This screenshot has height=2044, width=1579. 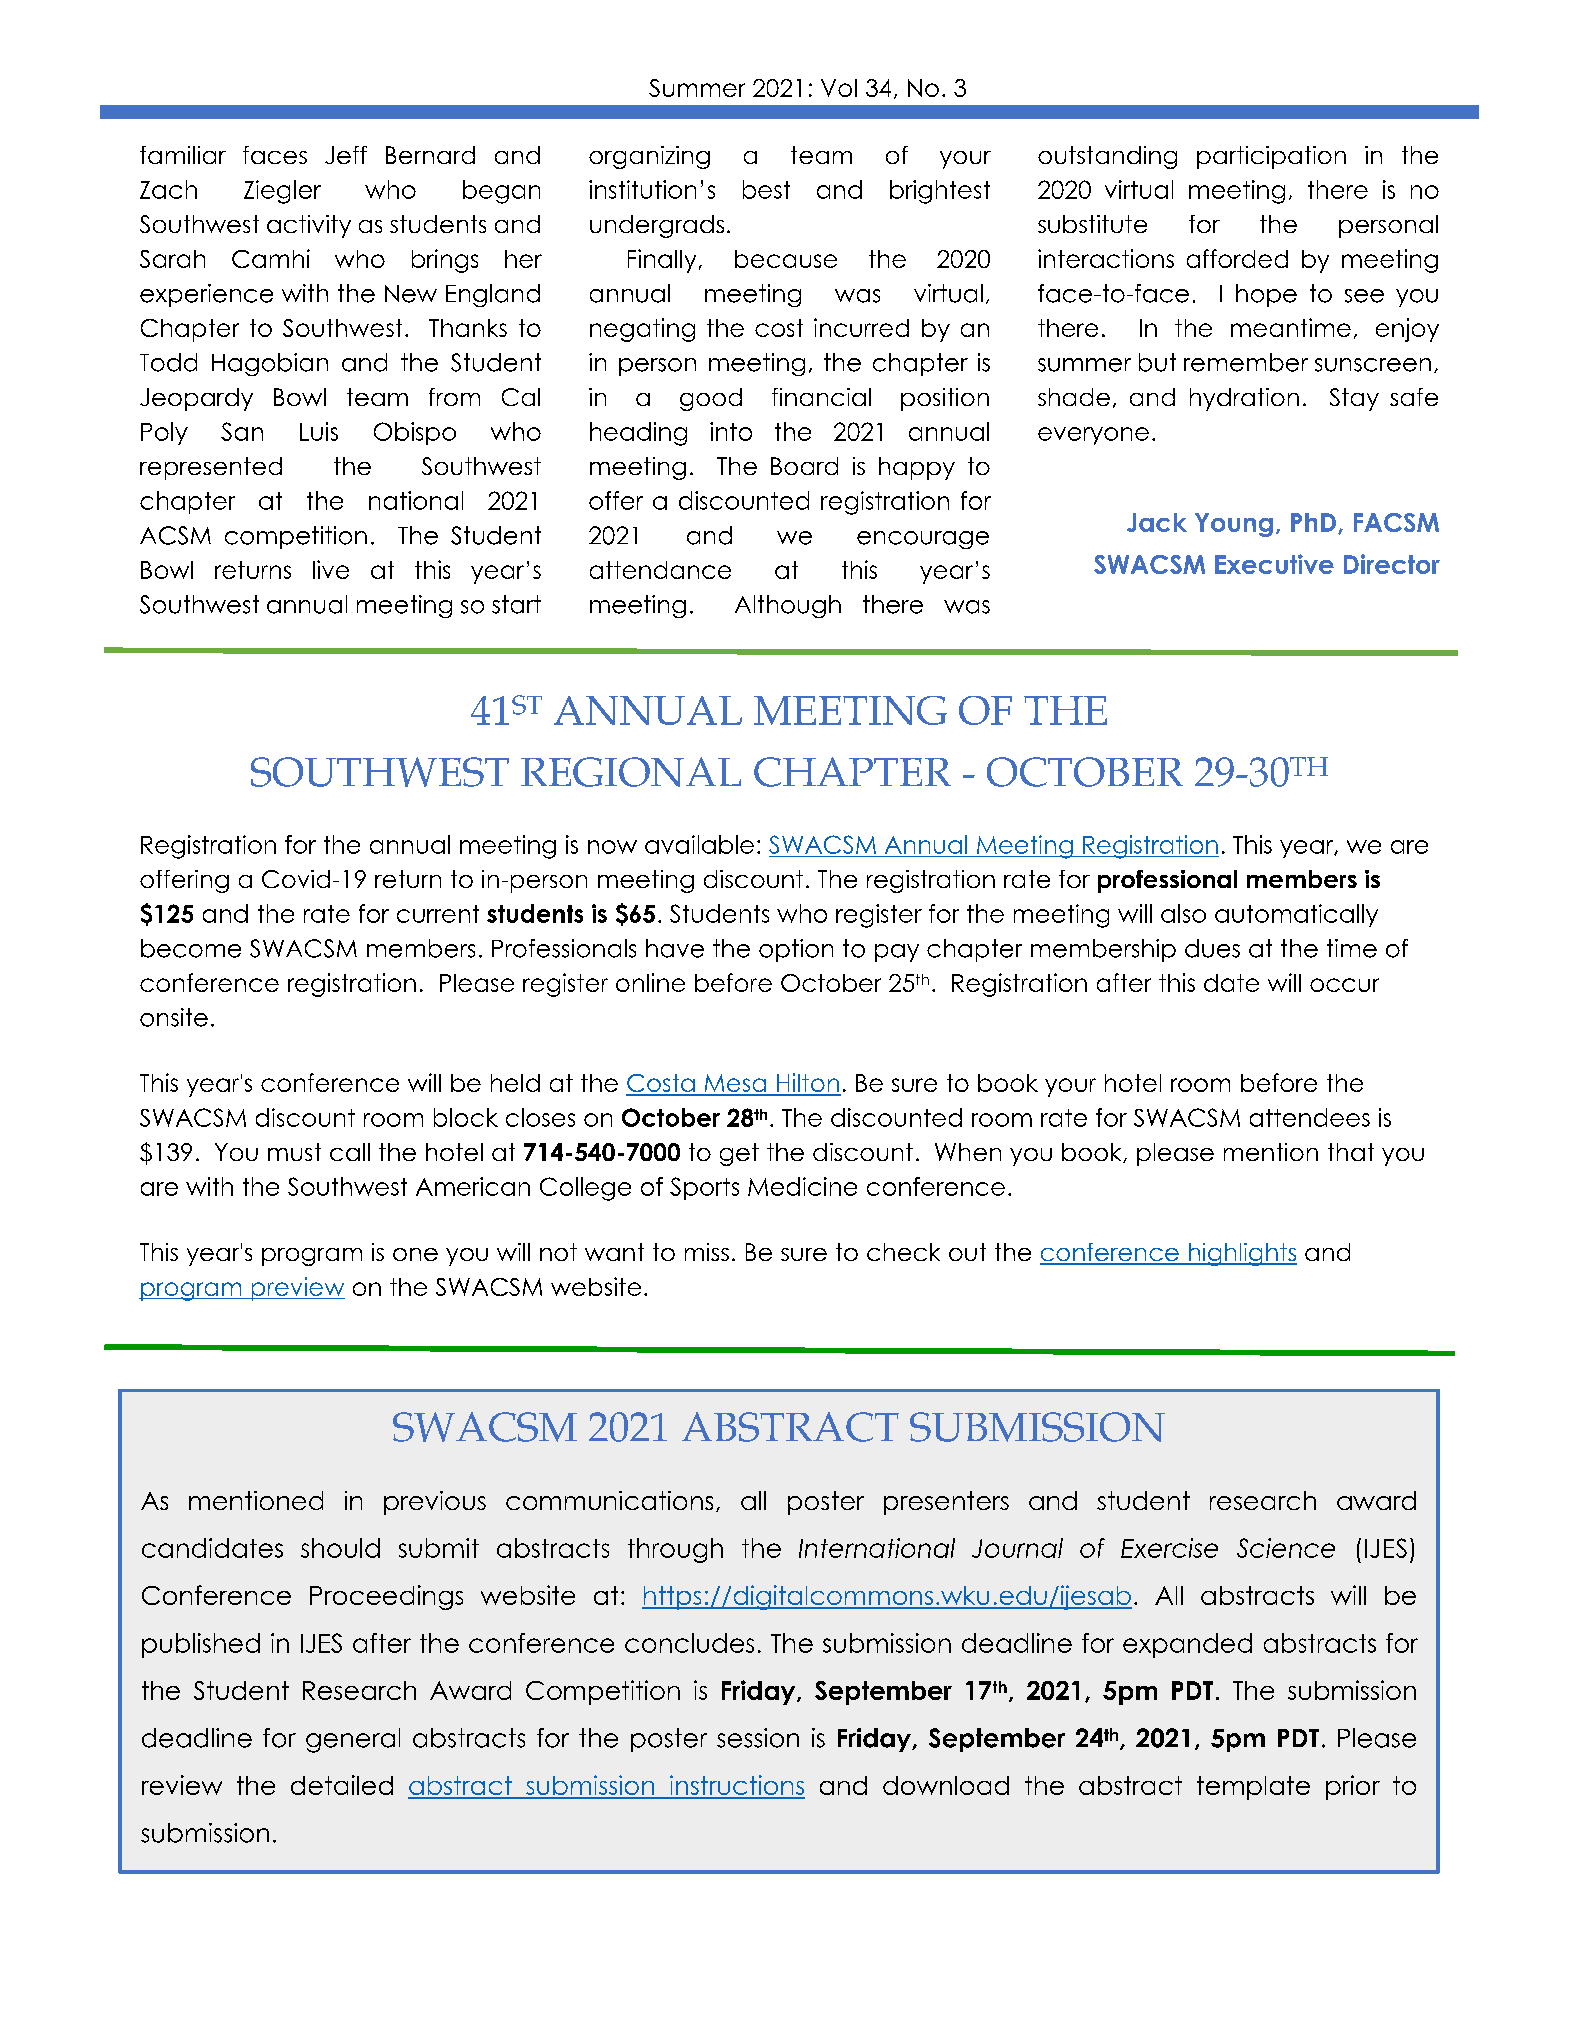 I want to click on previous, so click(x=435, y=1503).
